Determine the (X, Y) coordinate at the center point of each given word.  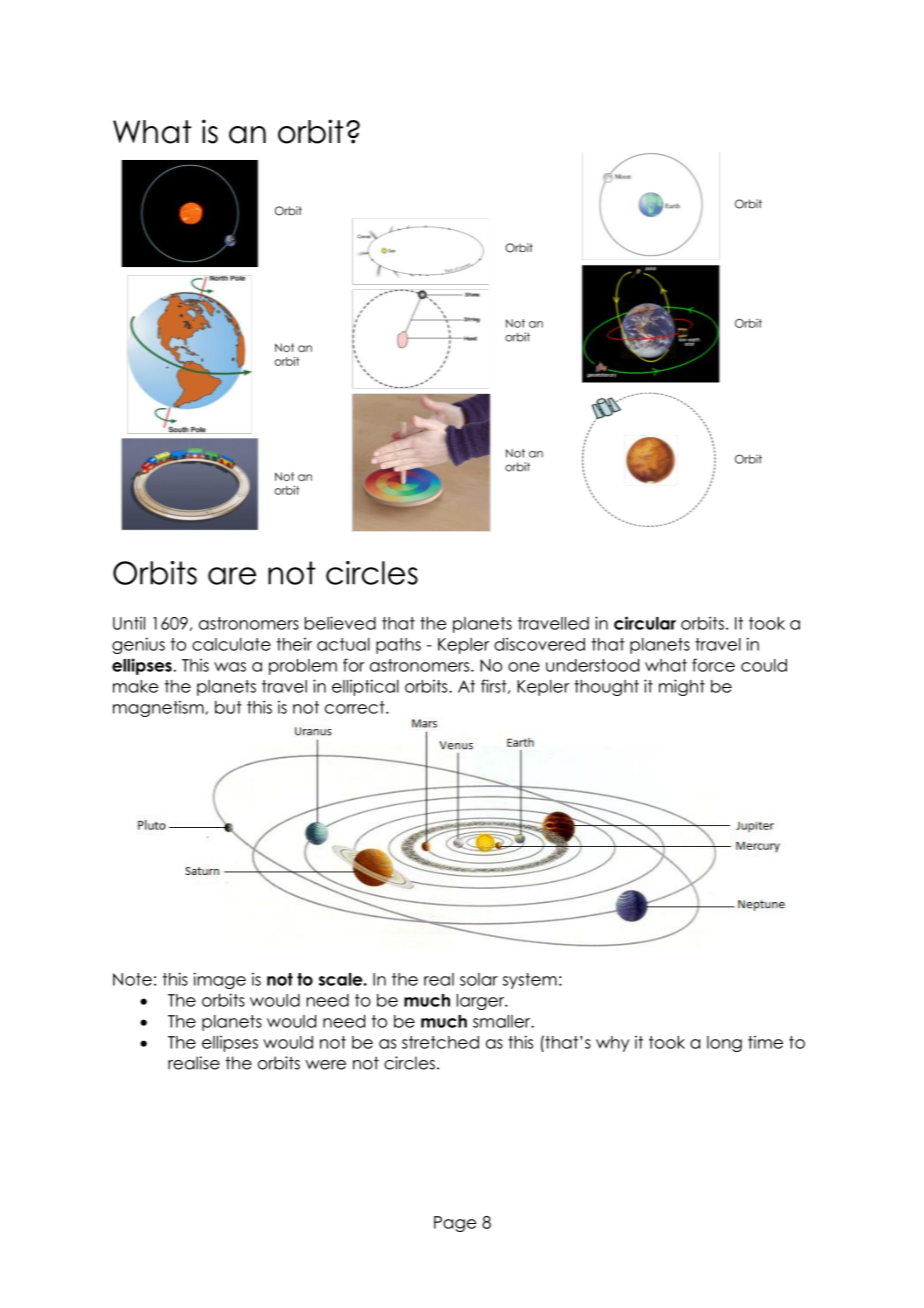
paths (398, 646)
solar (479, 979)
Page (455, 1224)
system (530, 981)
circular (645, 623)
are (232, 576)
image (220, 980)
